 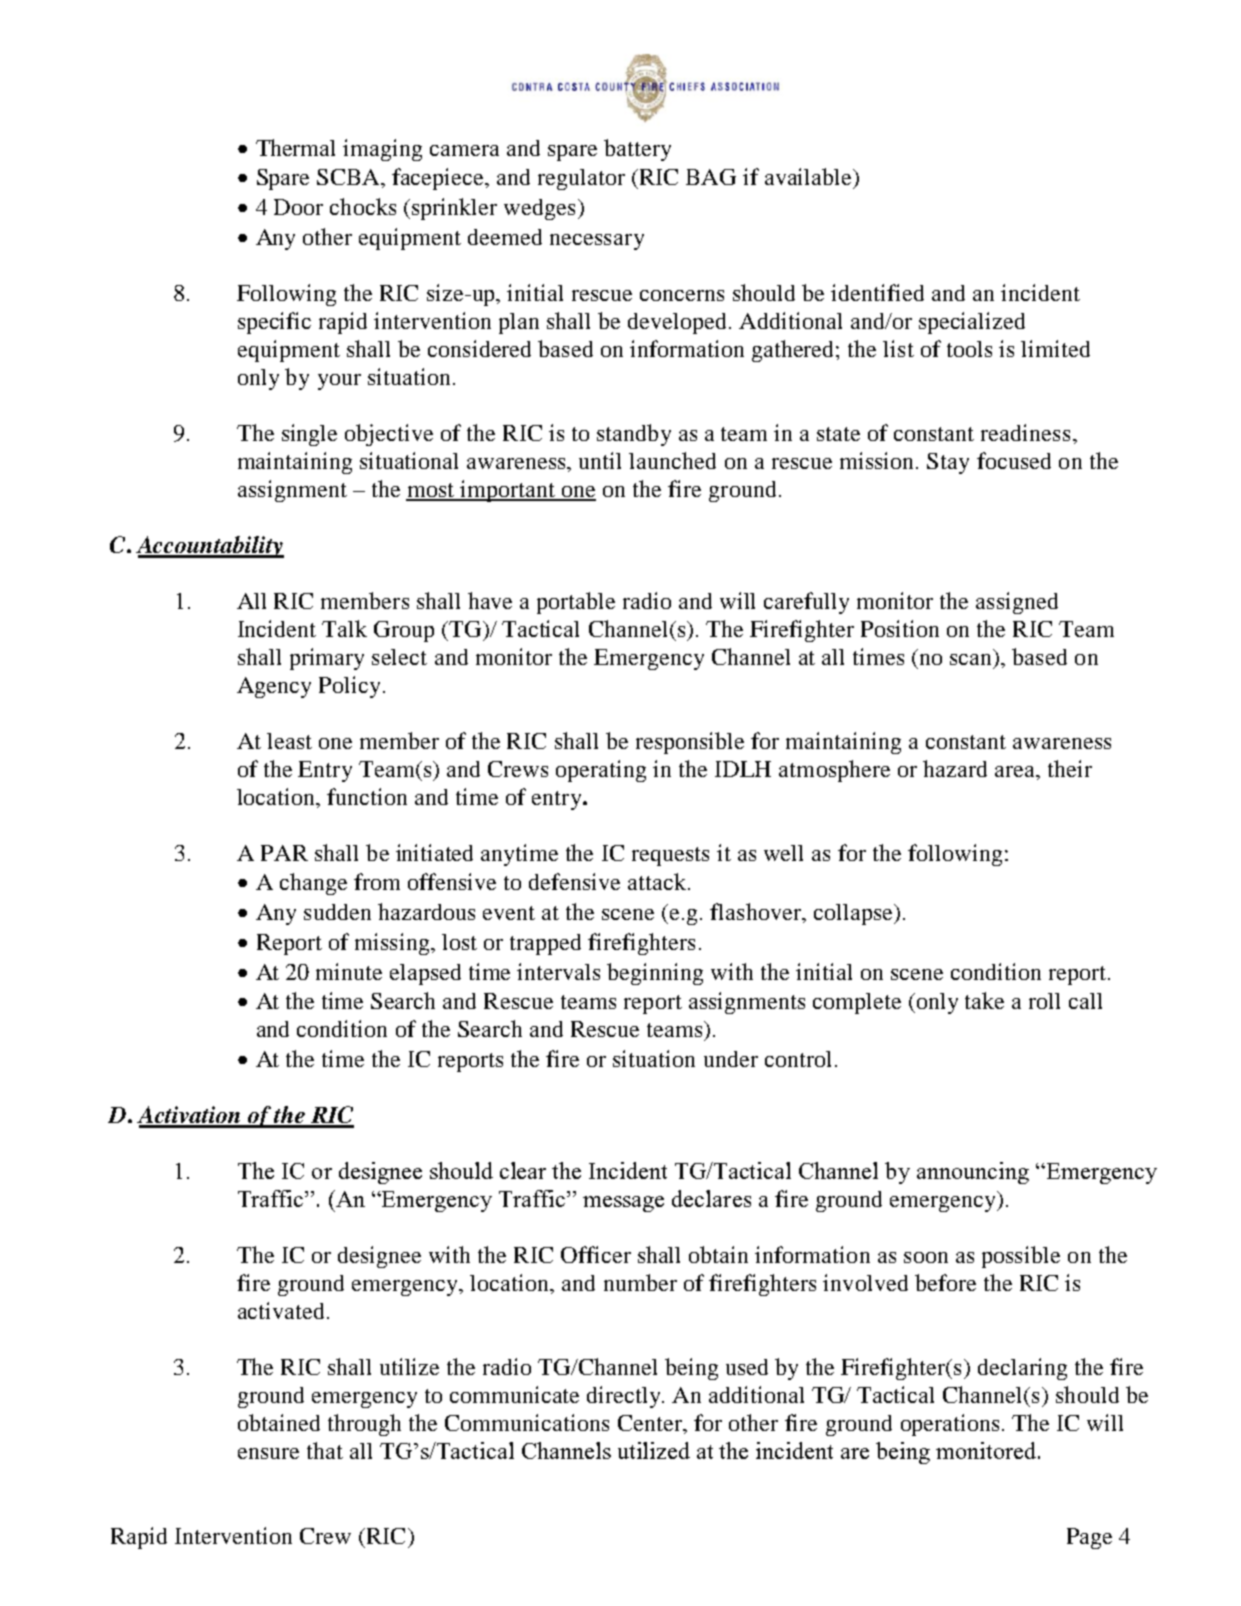 What do you see at coordinates (313, 884) in the image?
I see `change` at bounding box center [313, 884].
